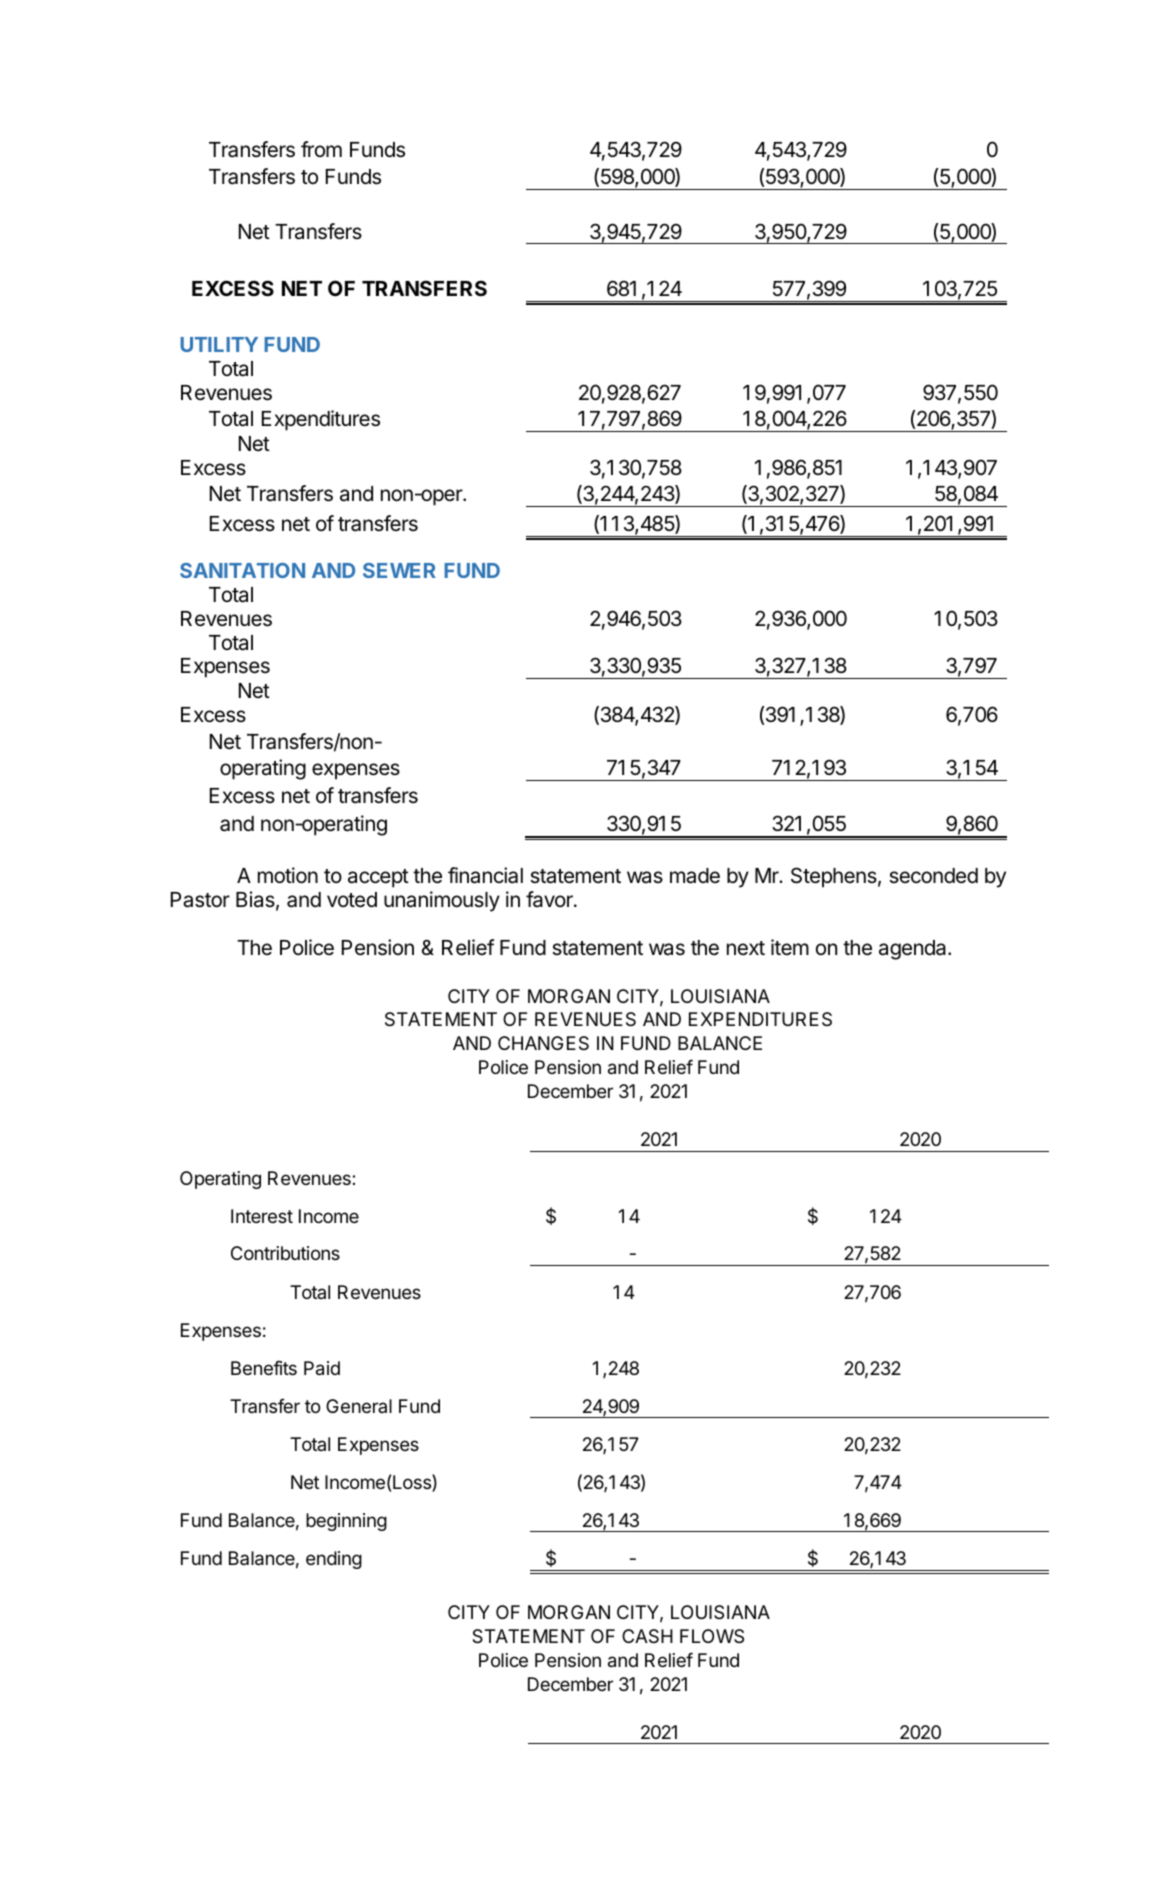 The image size is (1150, 1894). Describe the element at coordinates (219, 344) in the document. I see `UTILITY` at that location.
